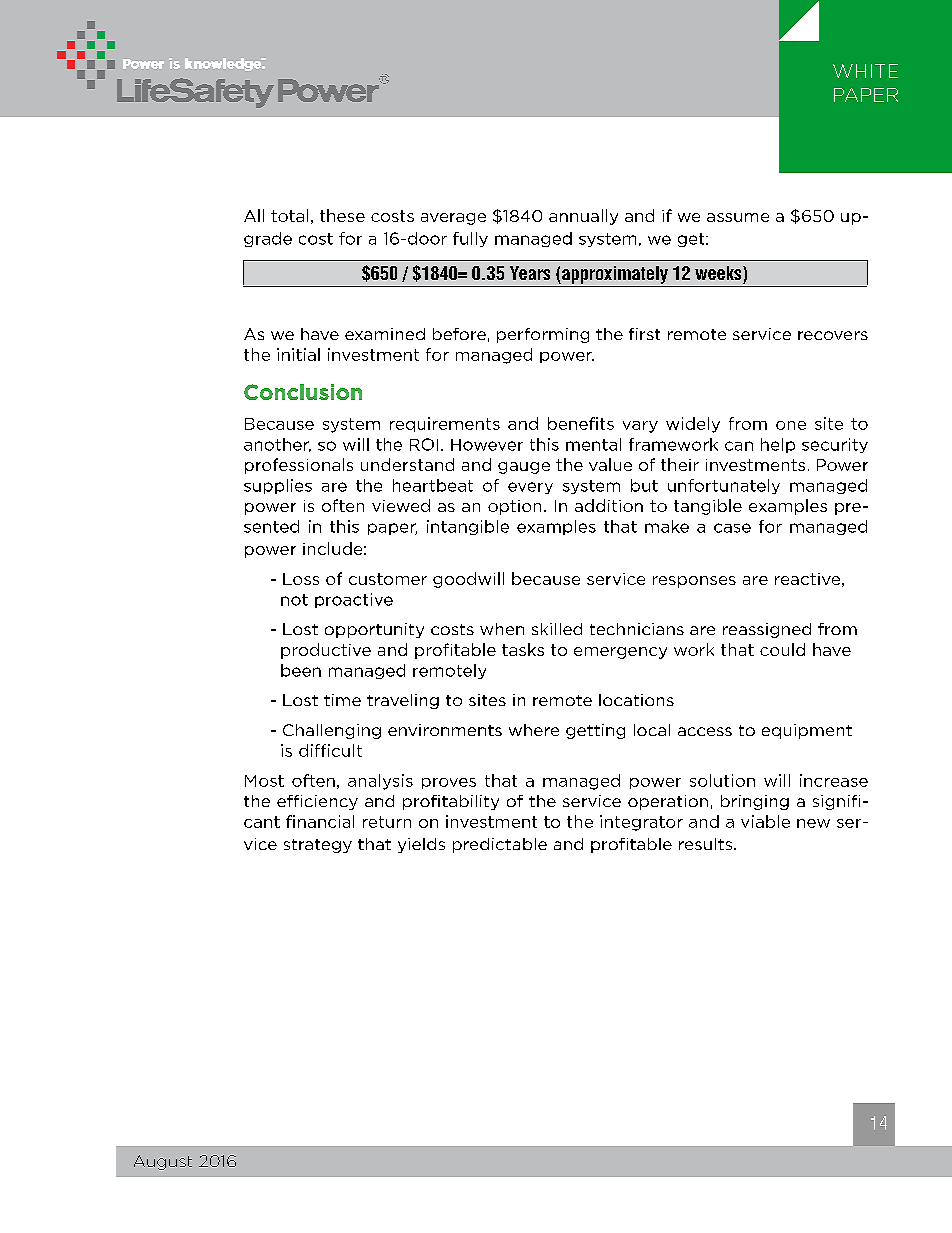  Describe the element at coordinates (833, 335) in the document. I see `recovers` at that location.
